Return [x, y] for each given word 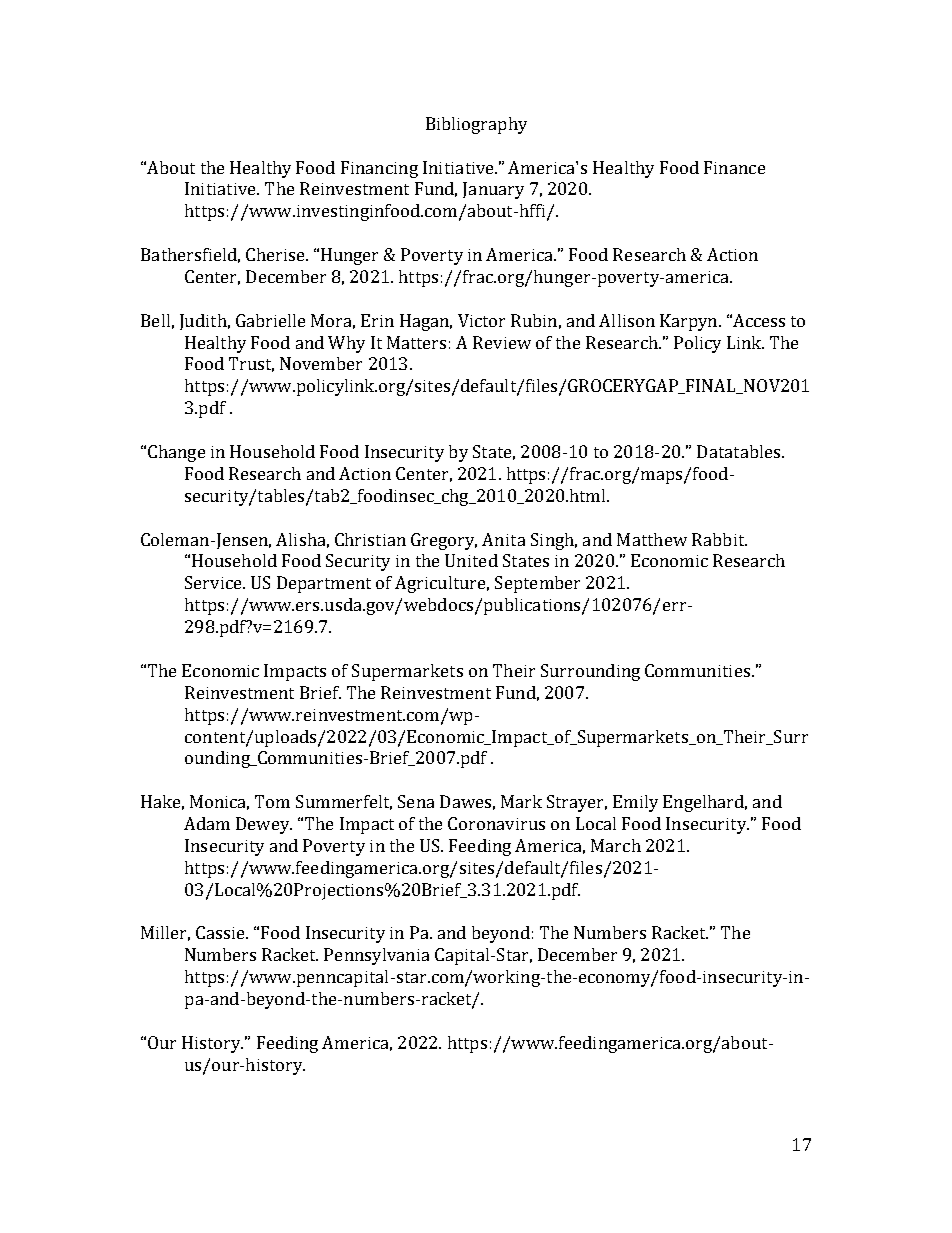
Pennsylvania [376, 956]
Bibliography [476, 125]
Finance [734, 167]
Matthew [652, 539]
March [616, 845]
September [537, 584]
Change [176, 453]
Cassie [221, 932]
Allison [627, 320]
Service [214, 582]
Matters [416, 342]
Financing [379, 169]
